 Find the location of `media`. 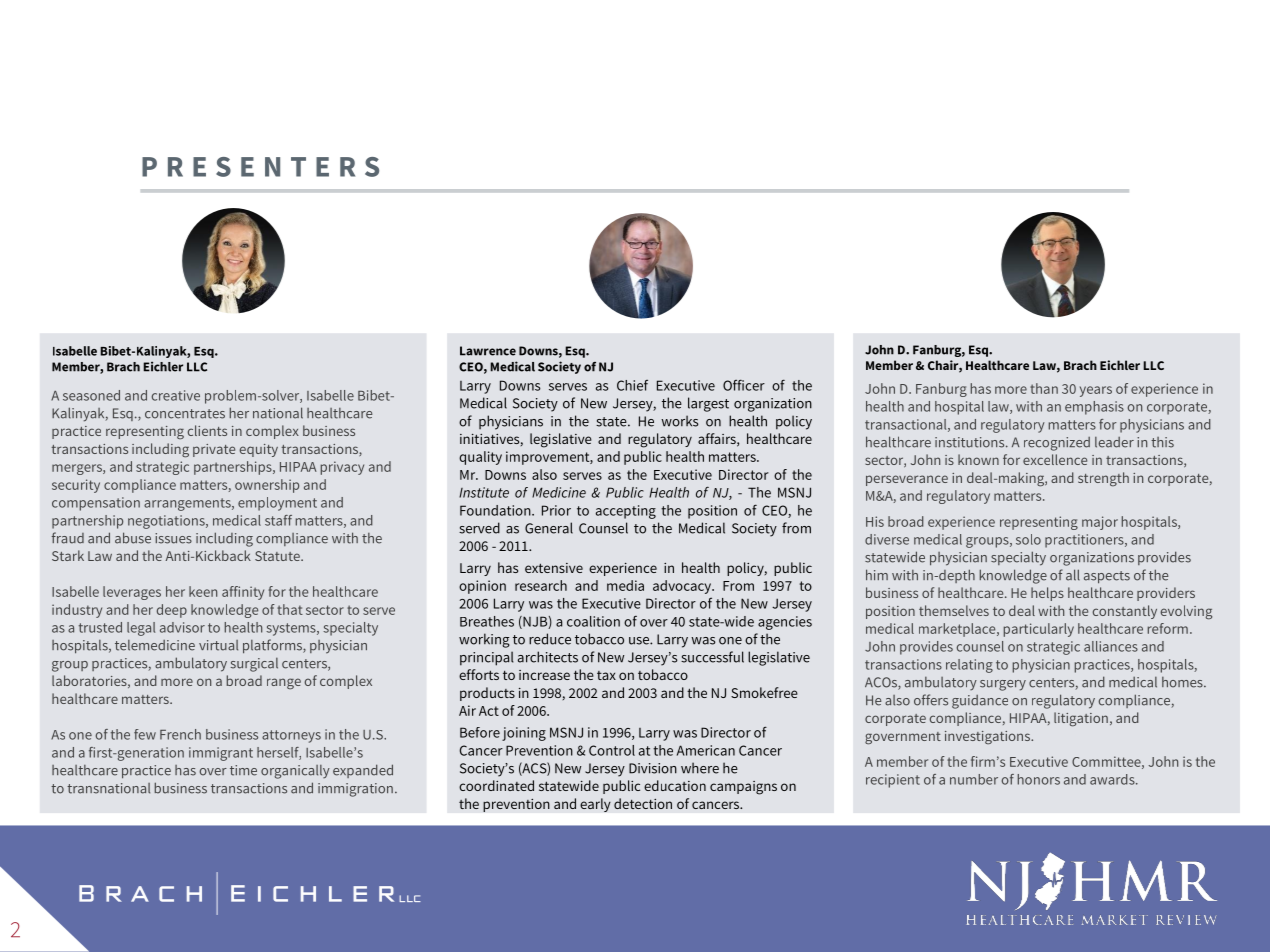

media is located at coordinates (625, 585).
